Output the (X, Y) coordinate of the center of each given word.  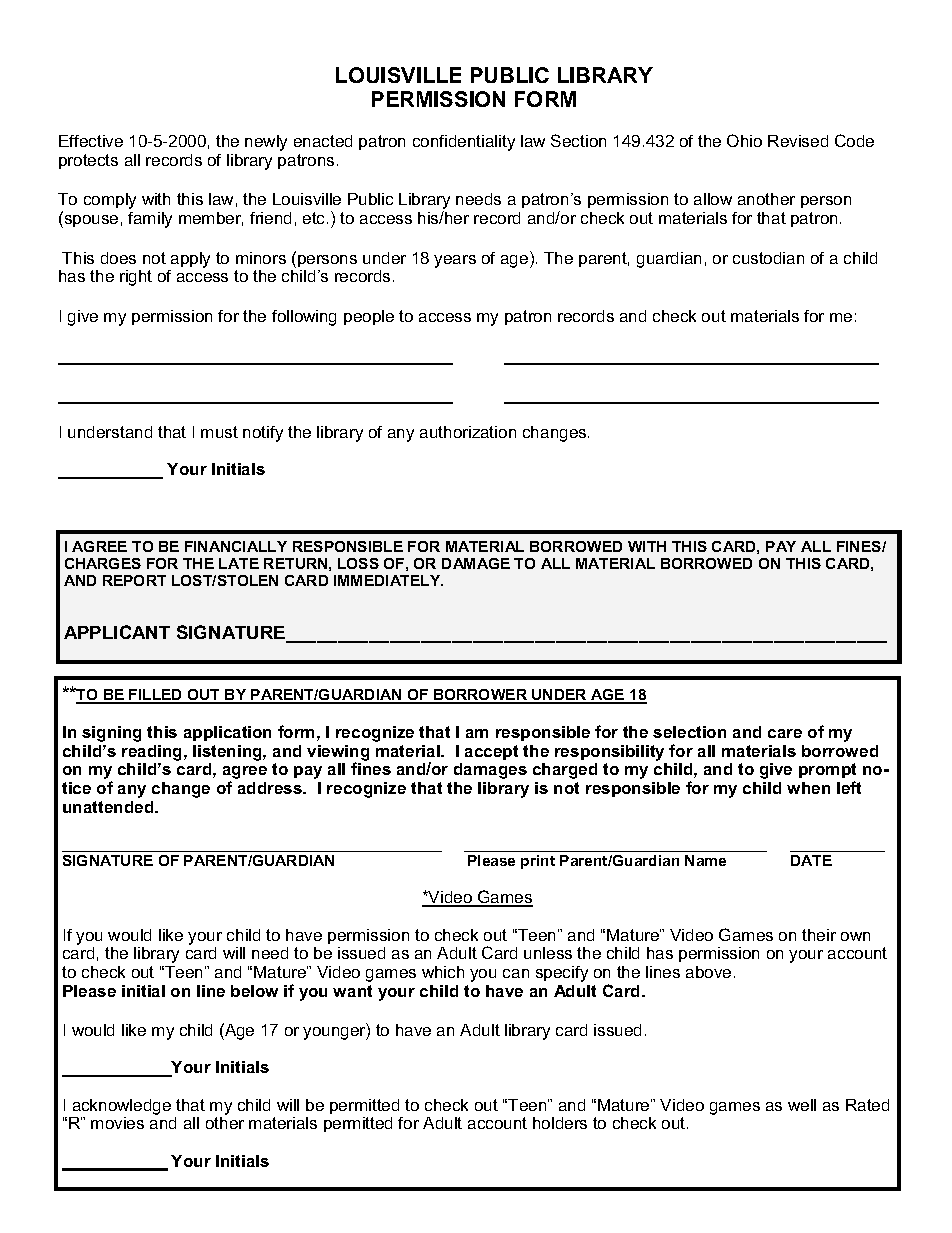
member (211, 219)
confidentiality (464, 143)
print (538, 862)
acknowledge (122, 1107)
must (219, 432)
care (785, 733)
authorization (468, 432)
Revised (798, 141)
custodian (768, 258)
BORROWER (481, 696)
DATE (811, 860)
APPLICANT (117, 632)
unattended (109, 807)
